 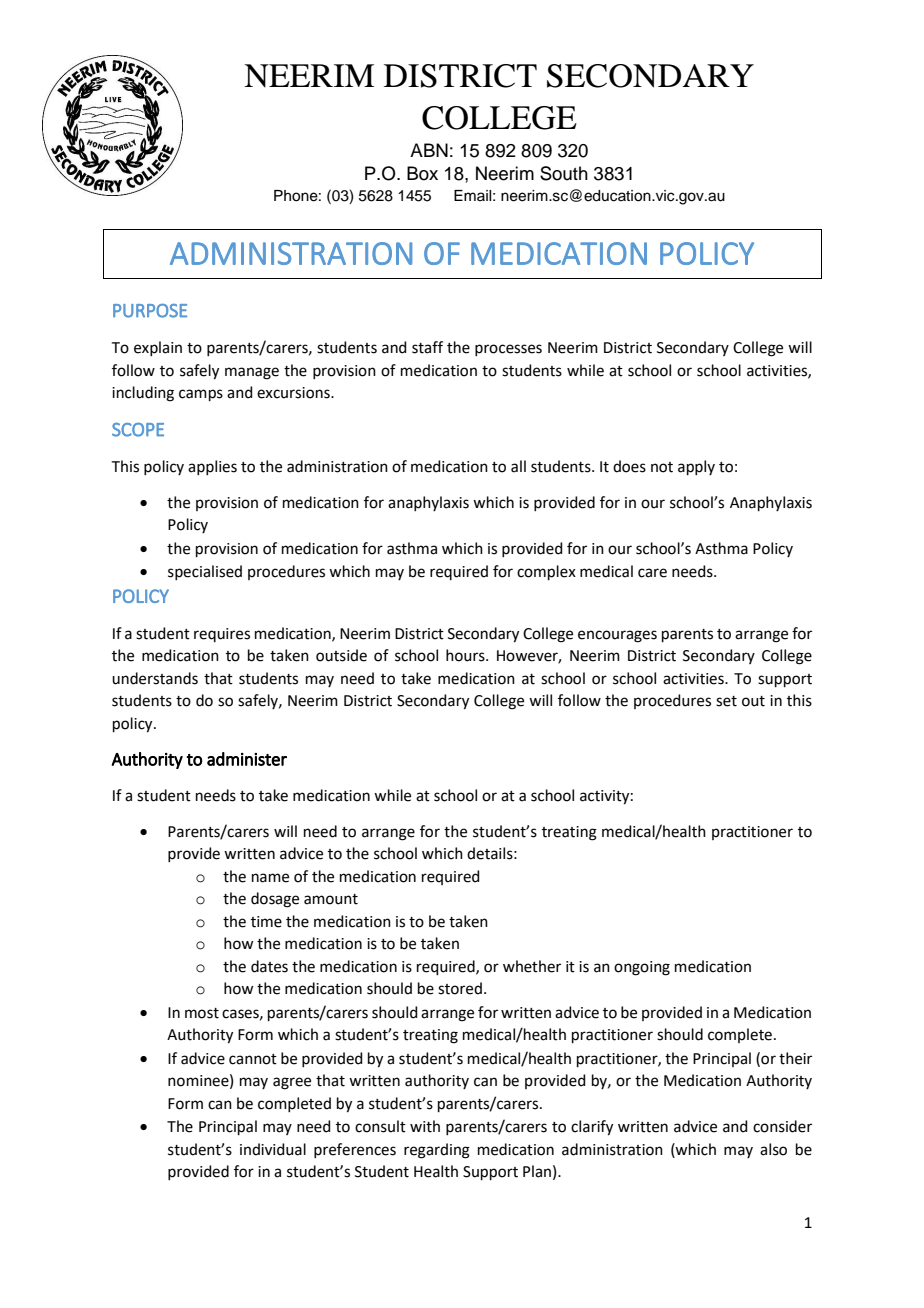 What do you see at coordinates (266, 922) in the screenshot?
I see `time` at bounding box center [266, 922].
